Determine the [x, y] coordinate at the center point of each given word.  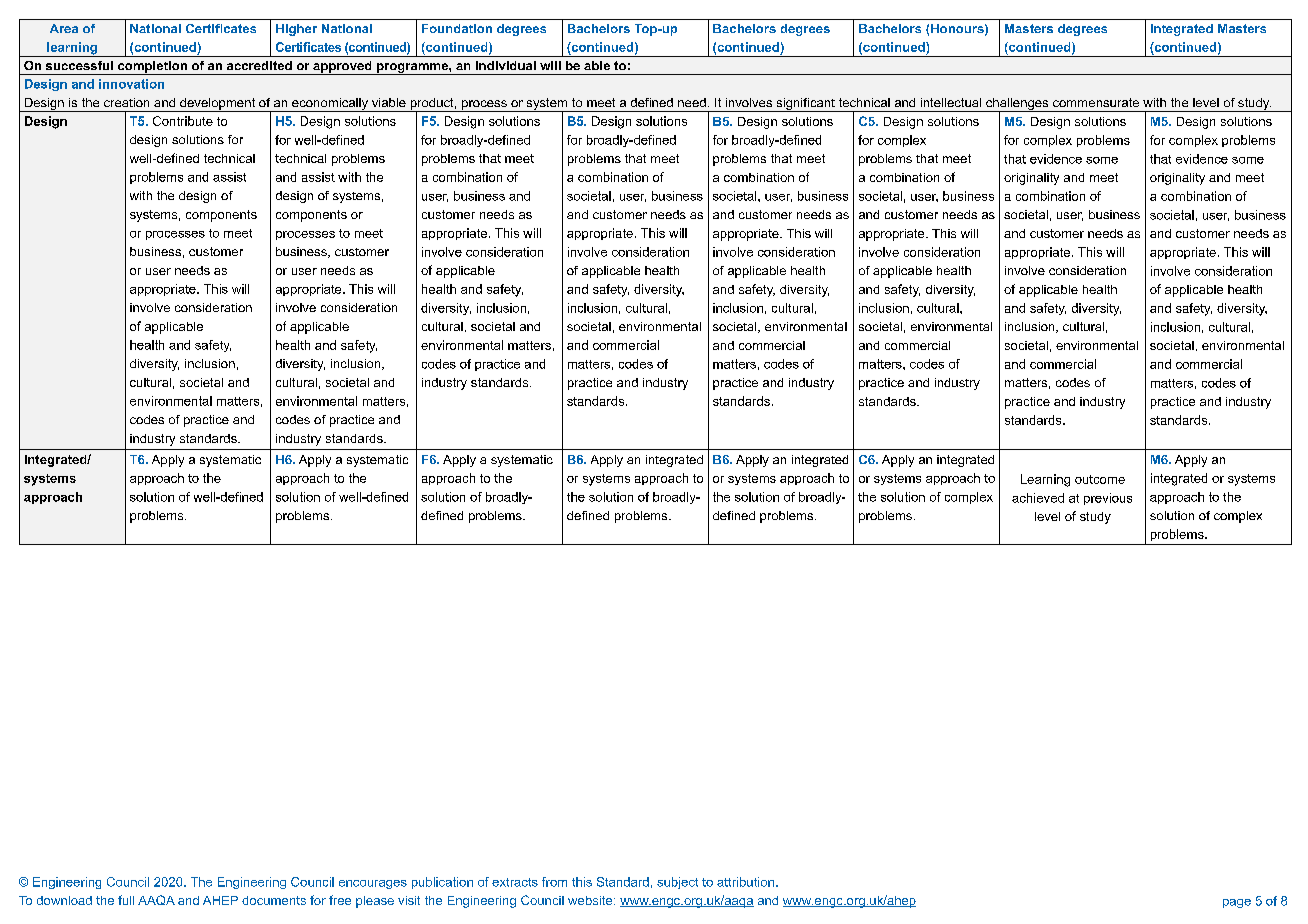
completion [152, 68]
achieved [1038, 498]
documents [274, 900]
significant [805, 105]
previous [1108, 499]
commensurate [1096, 102]
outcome [1100, 479]
